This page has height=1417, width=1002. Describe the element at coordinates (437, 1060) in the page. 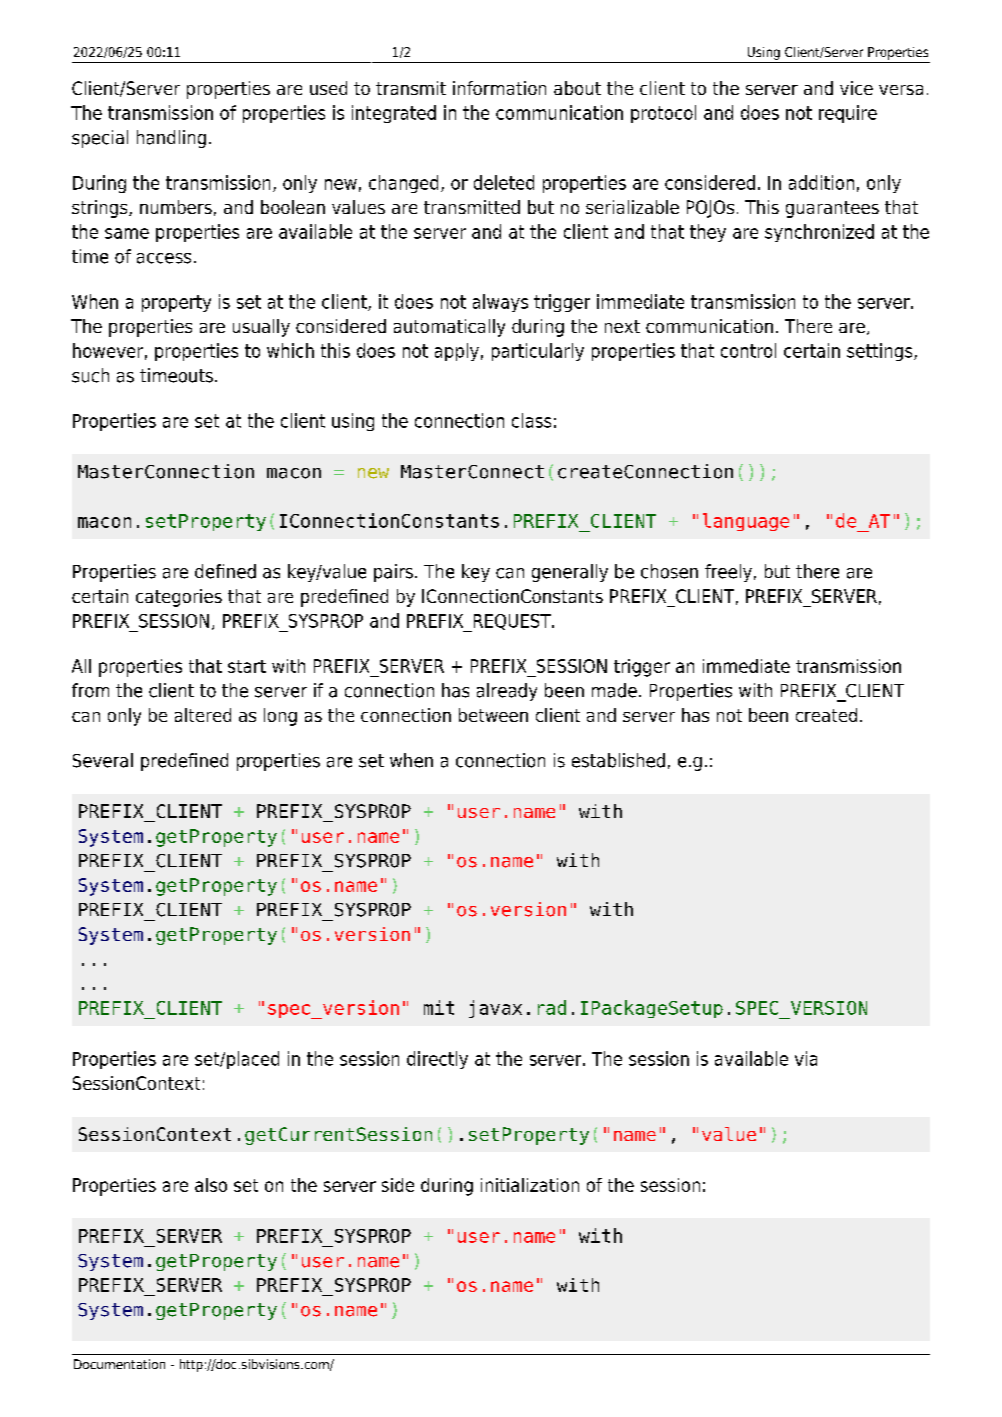

I see `directly` at that location.
